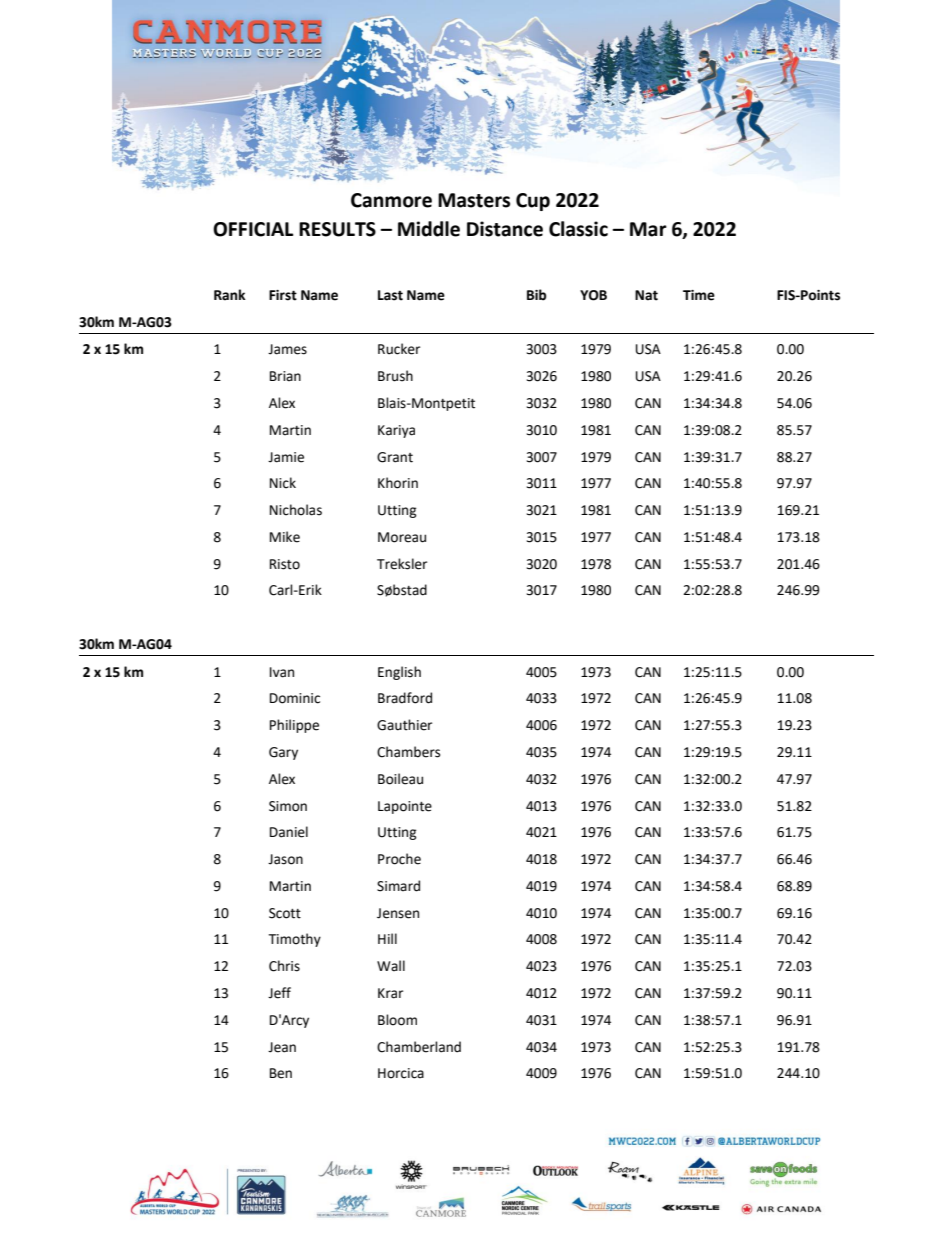 The image size is (952, 1233). Describe the element at coordinates (253, 229) in the screenshot. I see `OFFICIAL` at that location.
